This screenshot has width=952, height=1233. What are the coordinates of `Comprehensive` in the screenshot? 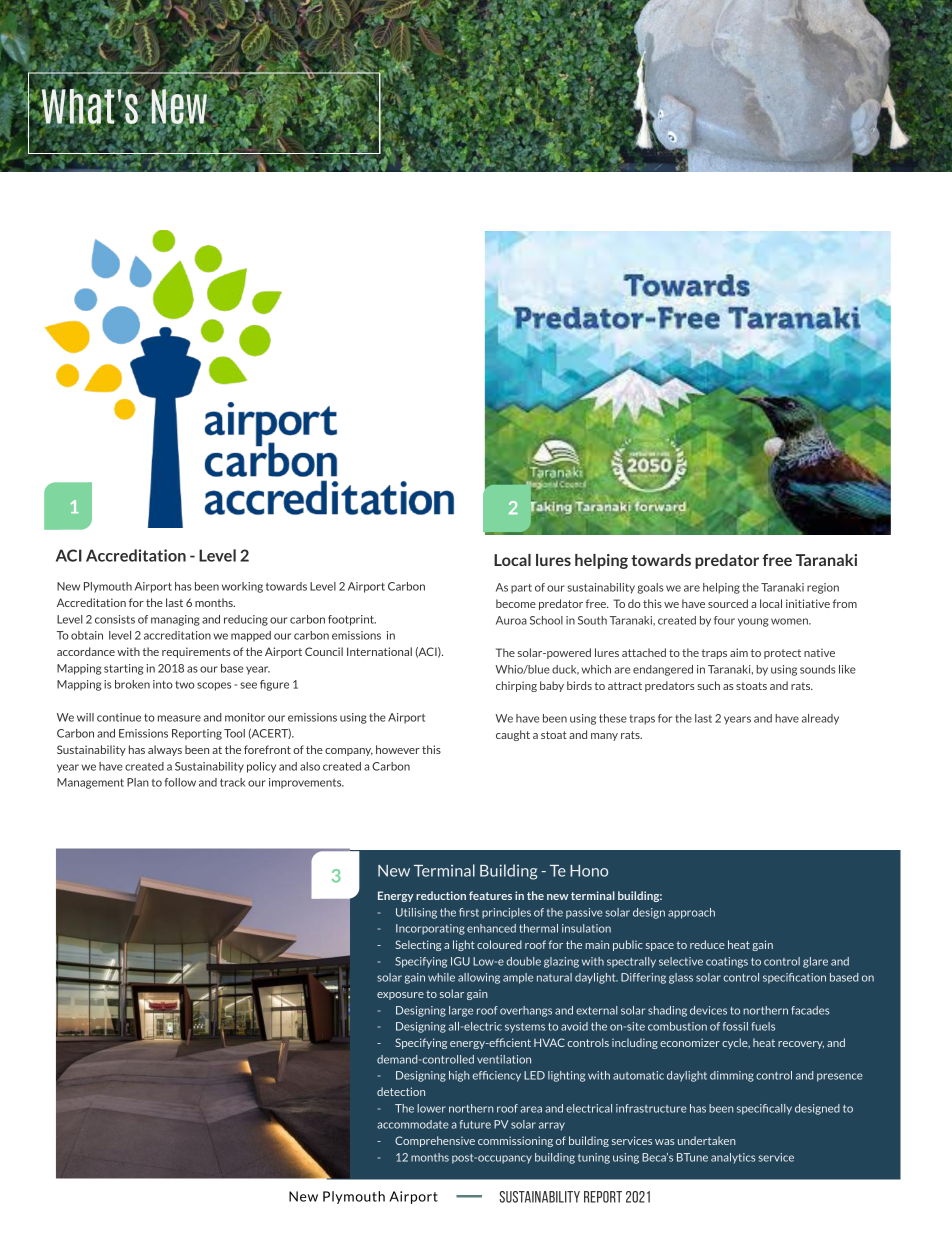 It's located at (435, 1141).
